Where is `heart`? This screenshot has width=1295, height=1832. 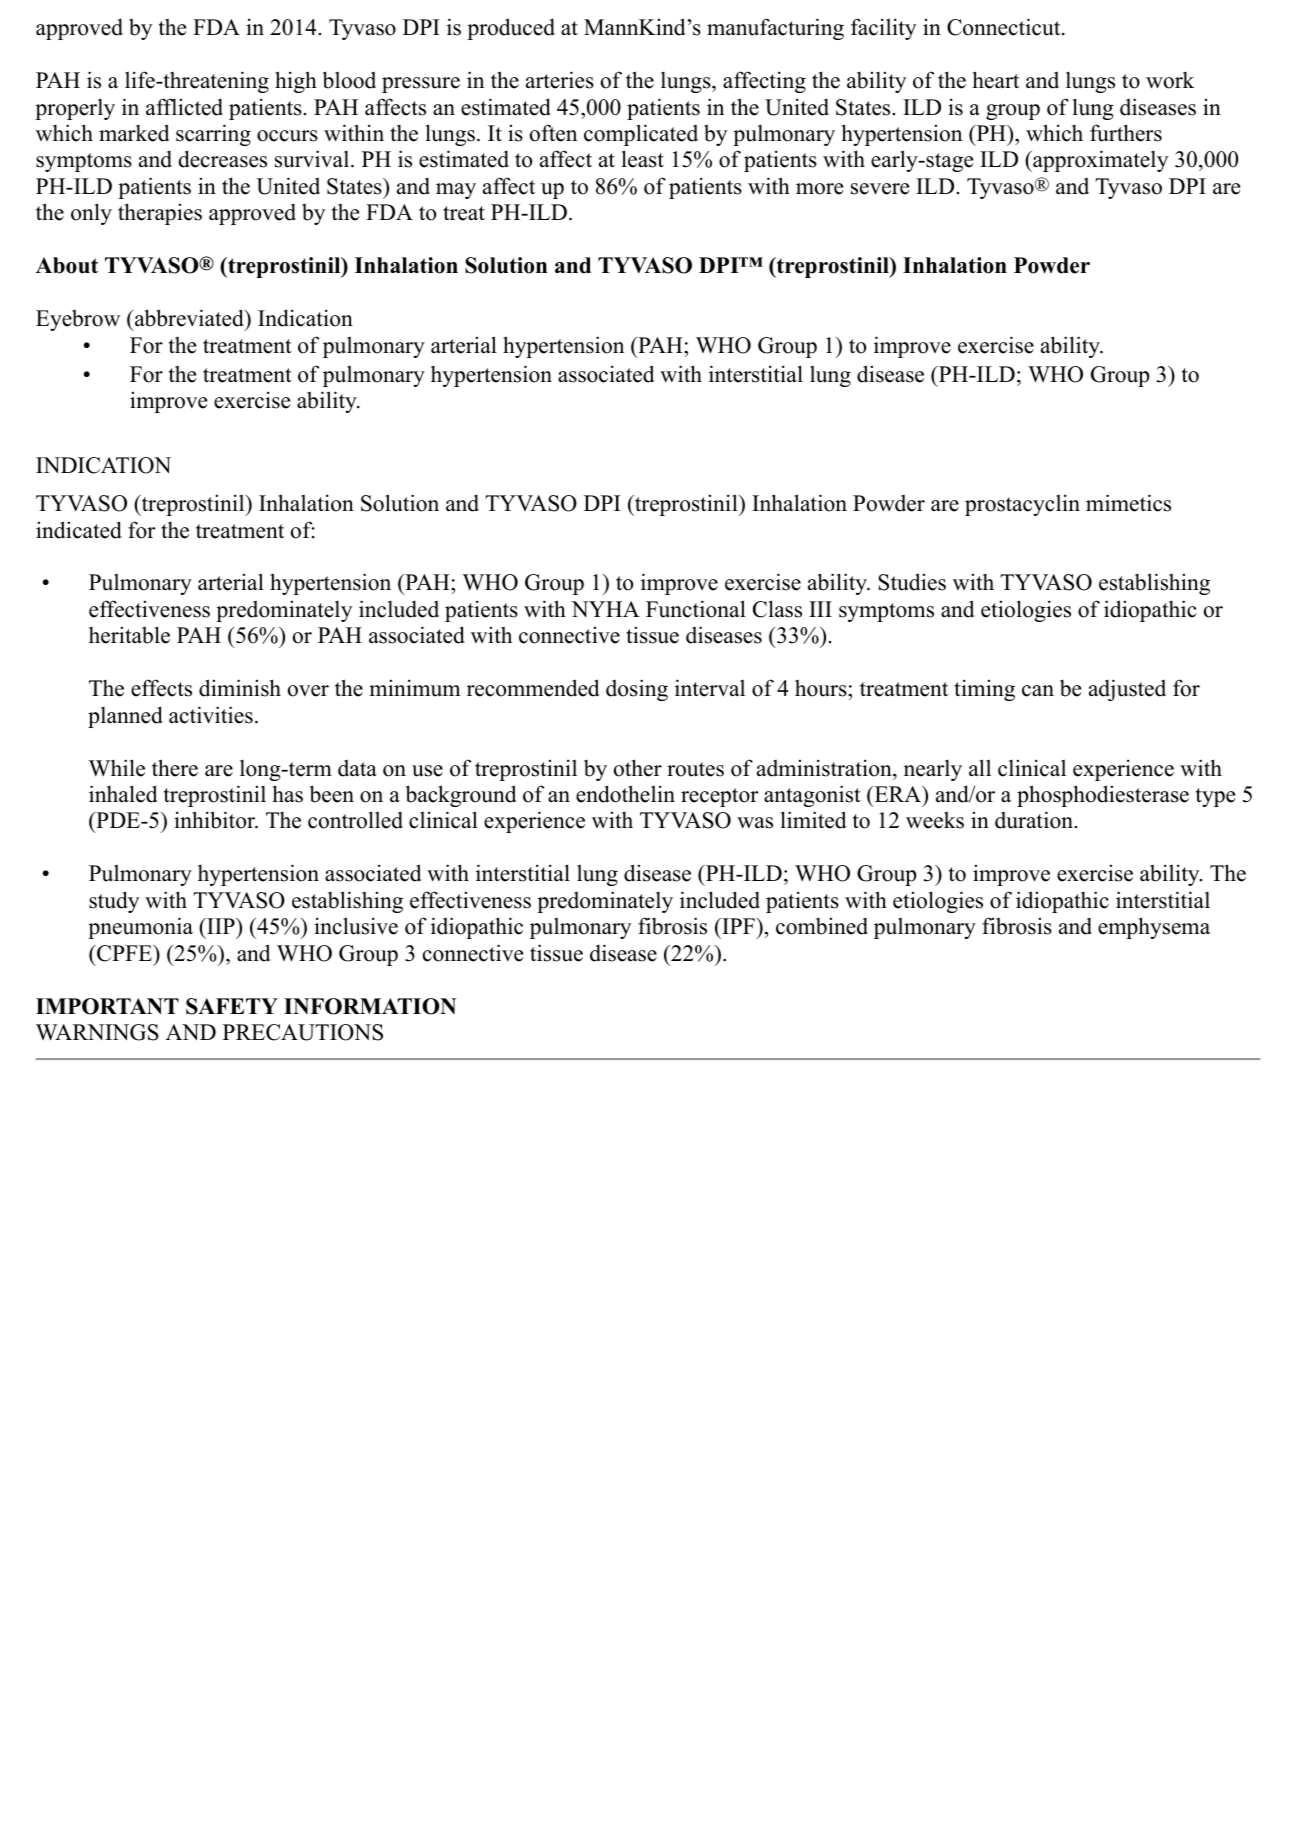
heart is located at coordinates (996, 80).
